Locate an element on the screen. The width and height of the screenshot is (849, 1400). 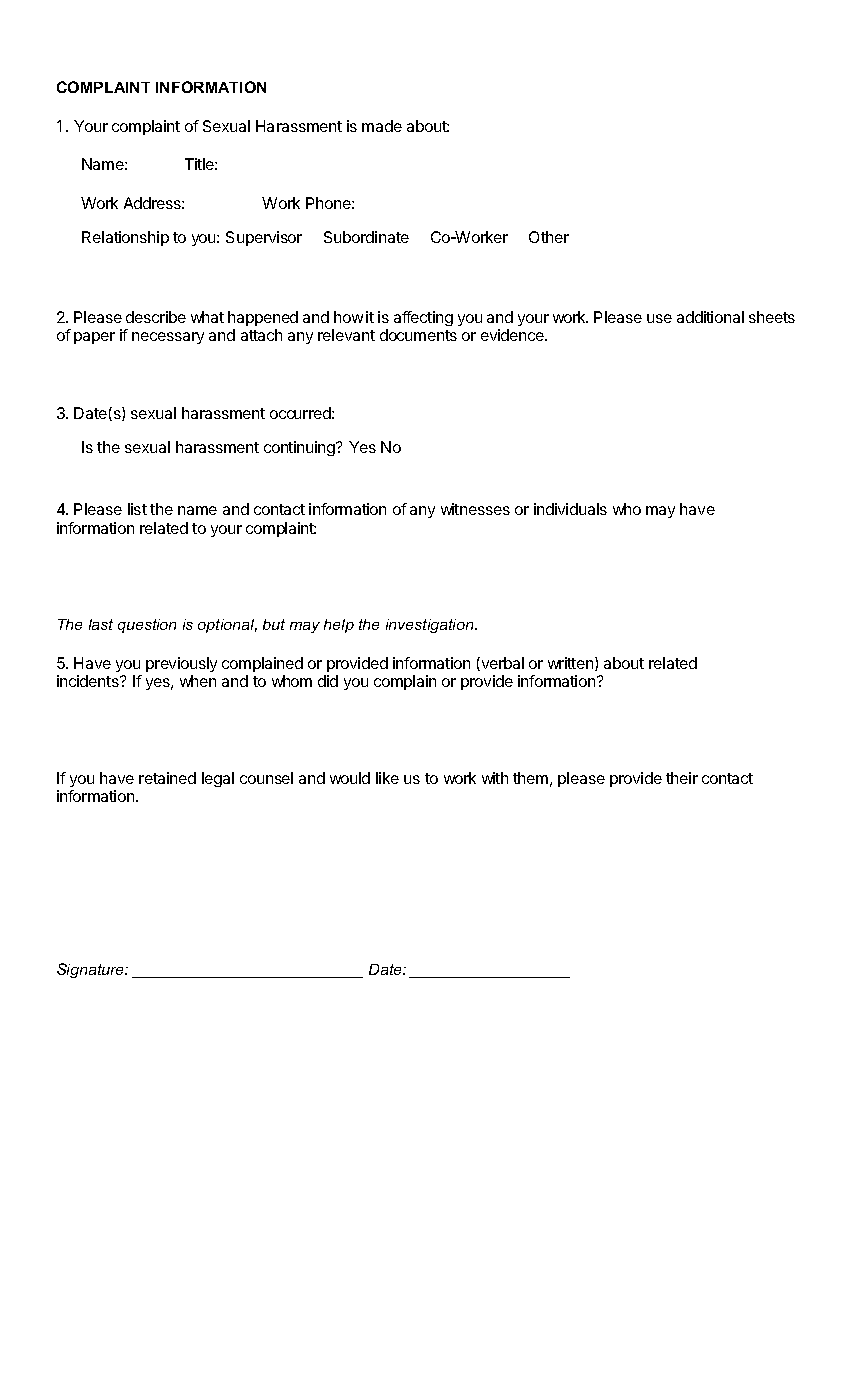
list is located at coordinates (137, 509).
